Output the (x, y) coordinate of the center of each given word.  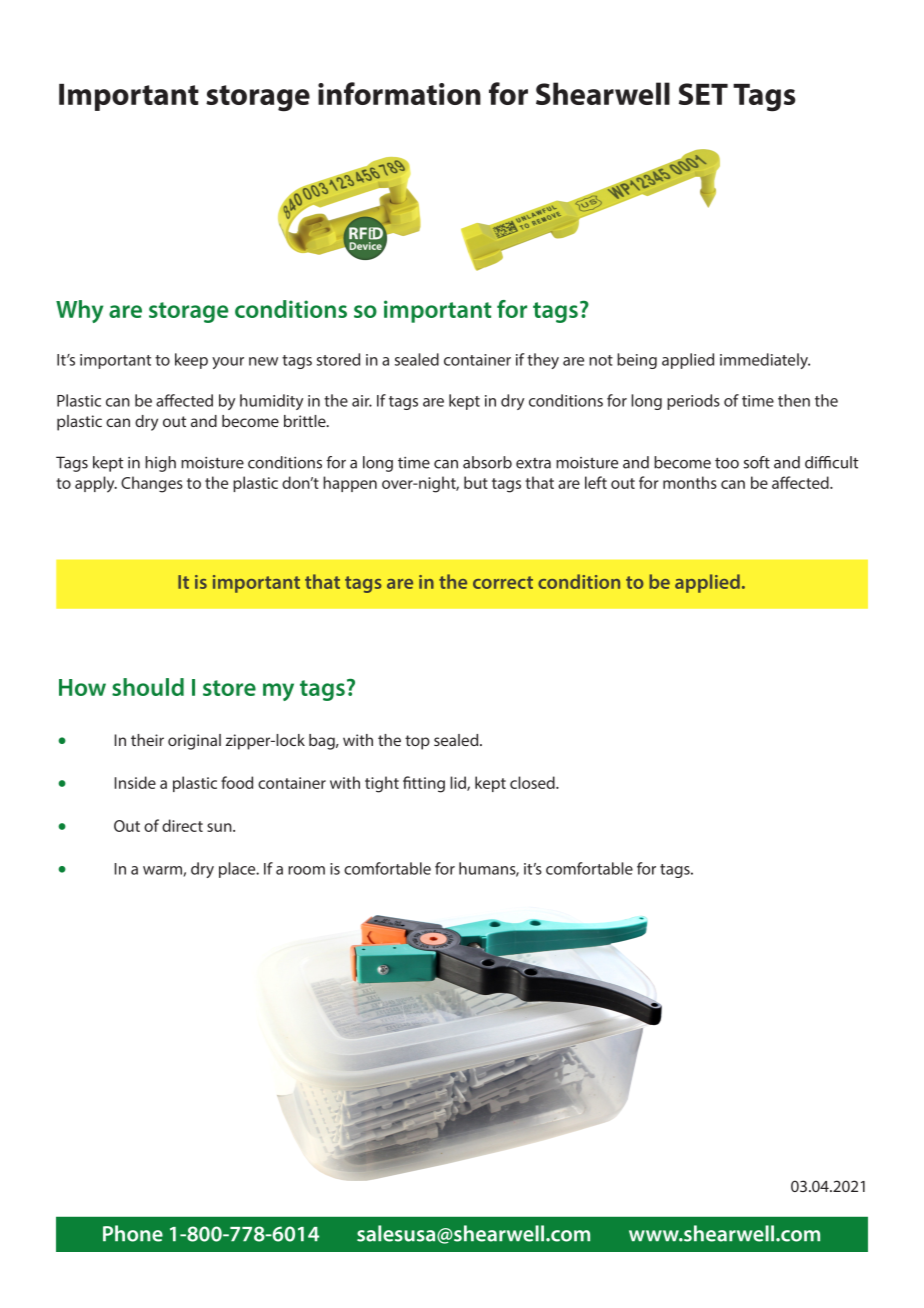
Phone (133, 1233)
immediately (765, 361)
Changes (152, 484)
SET (703, 94)
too (727, 463)
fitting (424, 784)
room (306, 870)
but (476, 482)
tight (382, 784)
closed (533, 782)
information (399, 93)
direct (182, 825)
